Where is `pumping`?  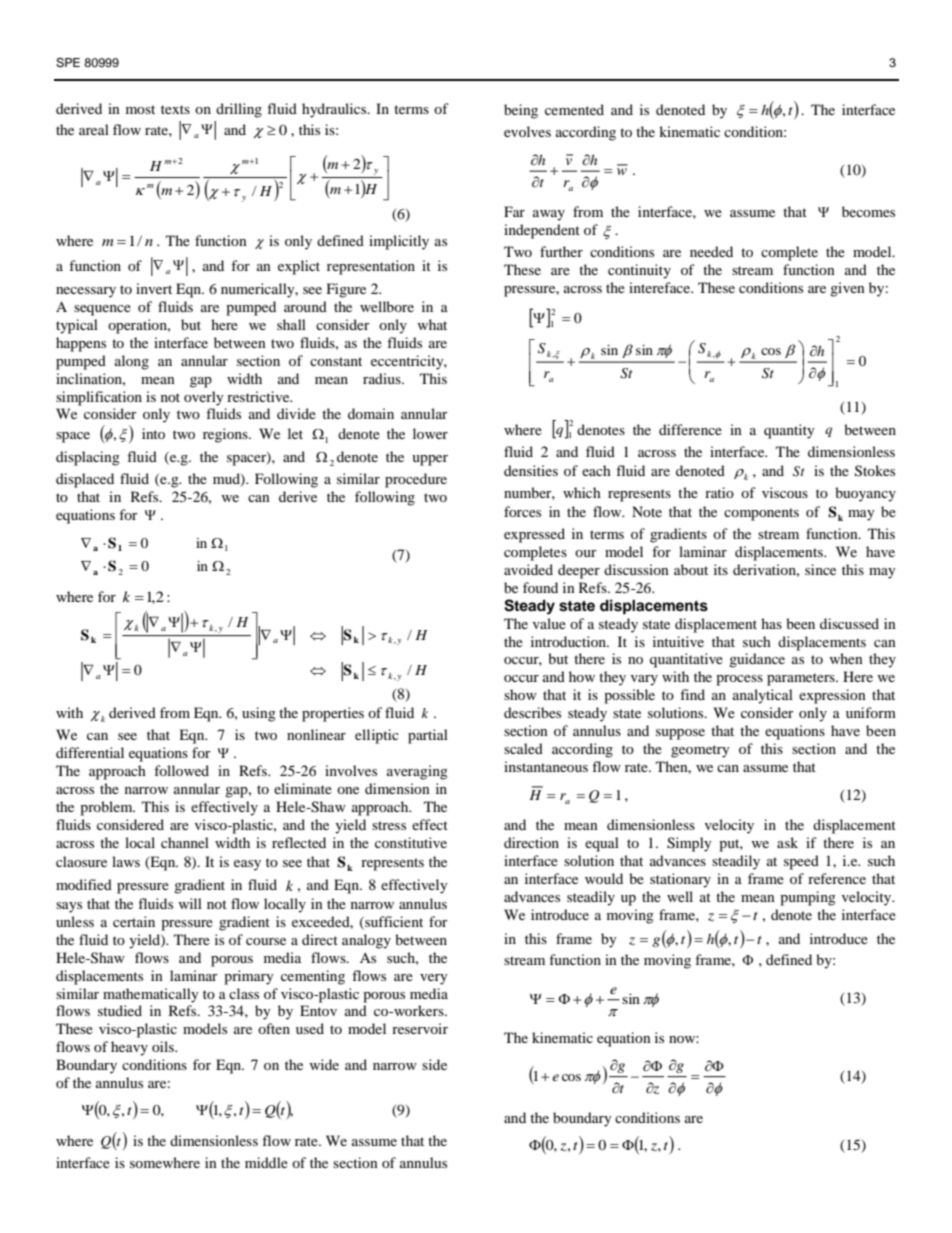
pumping is located at coordinates (808, 898).
